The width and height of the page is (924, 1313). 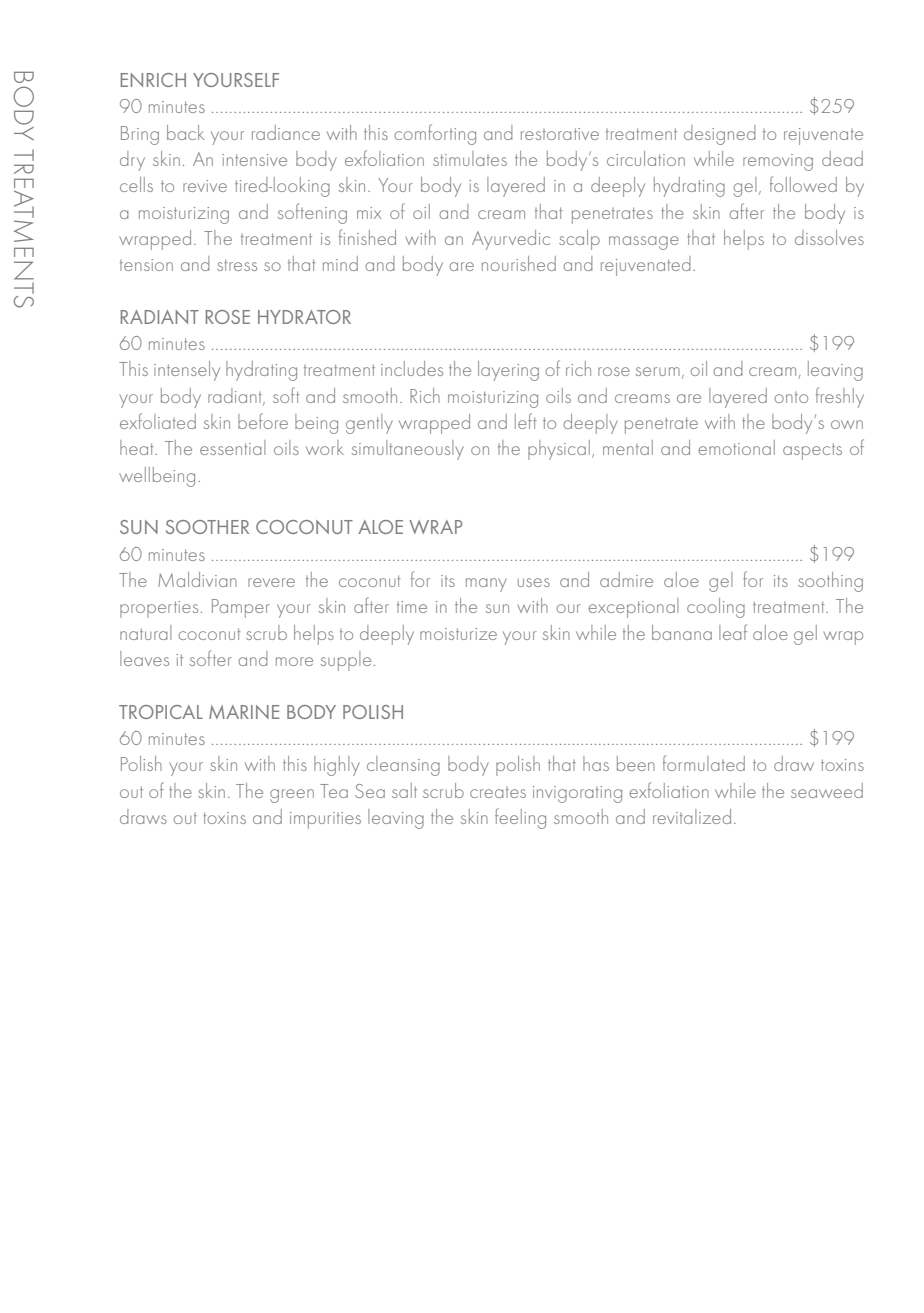 What do you see at coordinates (325, 820) in the page?
I see `impurities` at bounding box center [325, 820].
